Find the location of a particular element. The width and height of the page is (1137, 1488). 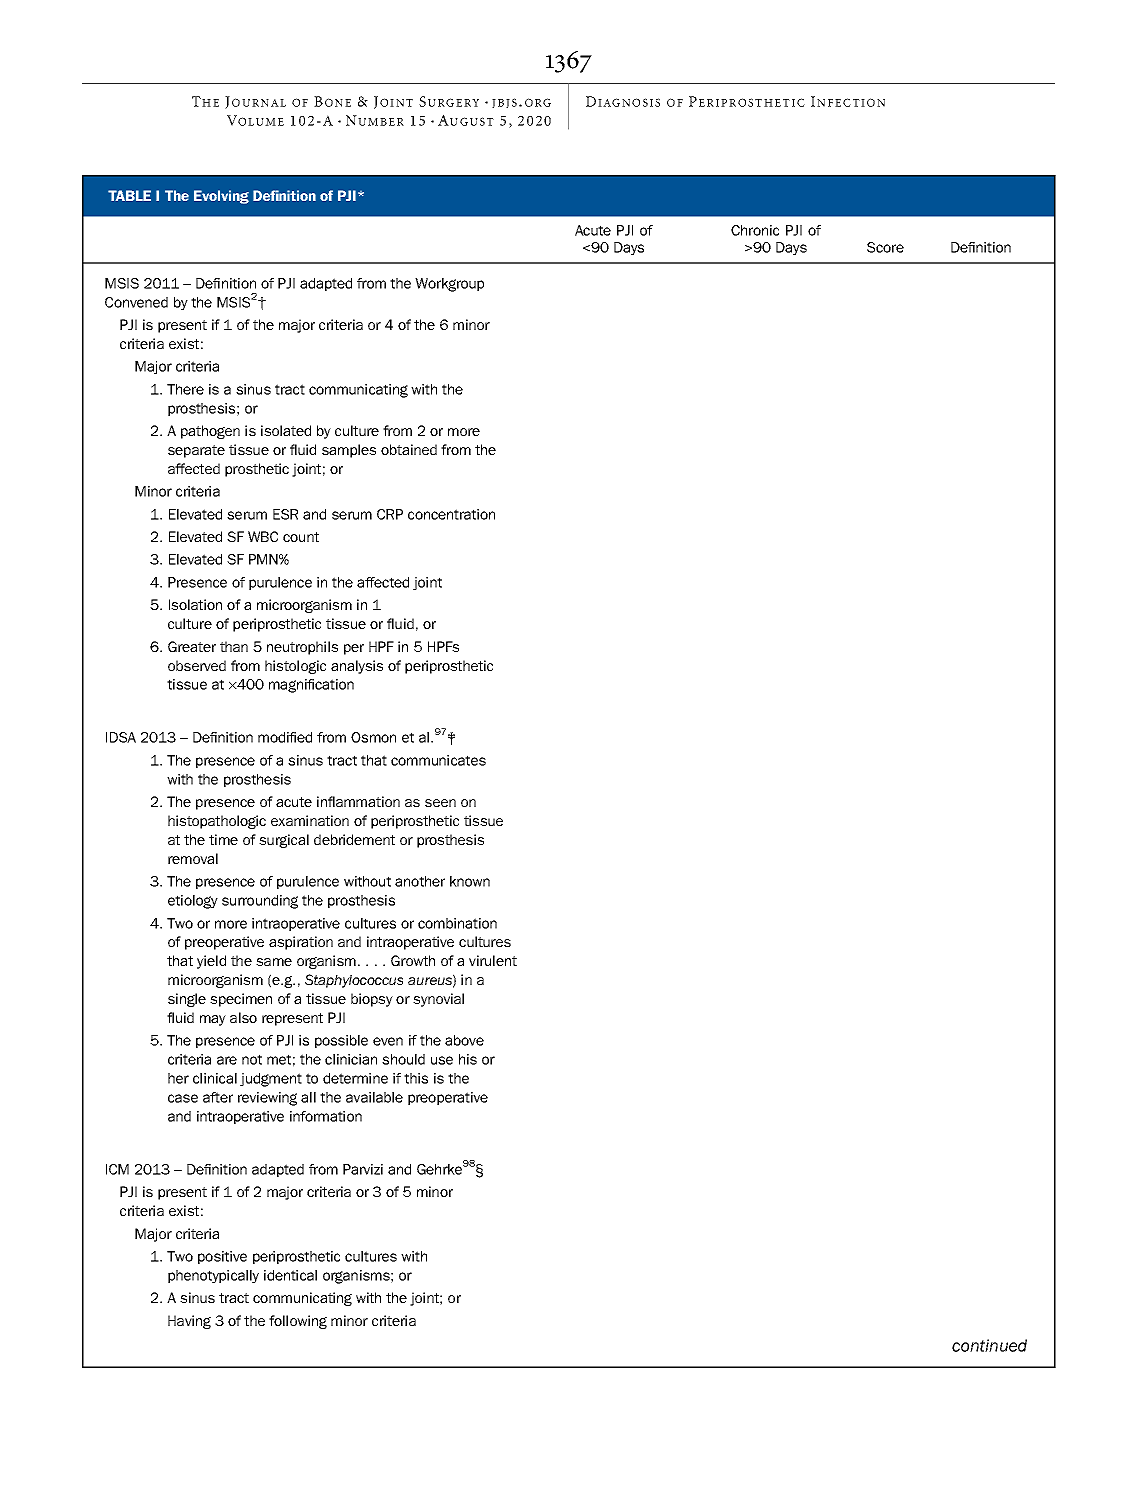

Evolving is located at coordinates (221, 197).
